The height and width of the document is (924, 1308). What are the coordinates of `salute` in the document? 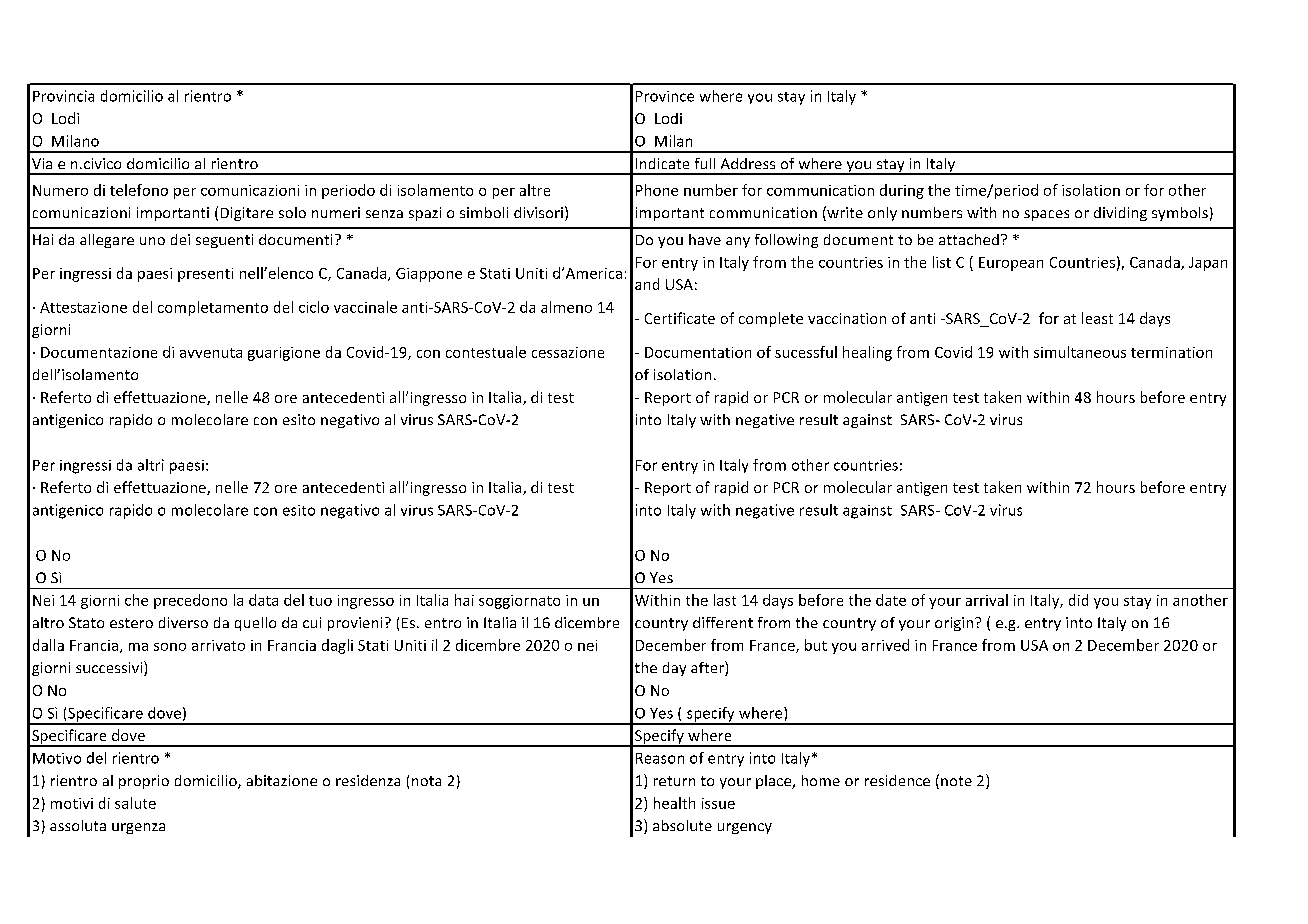 It's located at (135, 803).
